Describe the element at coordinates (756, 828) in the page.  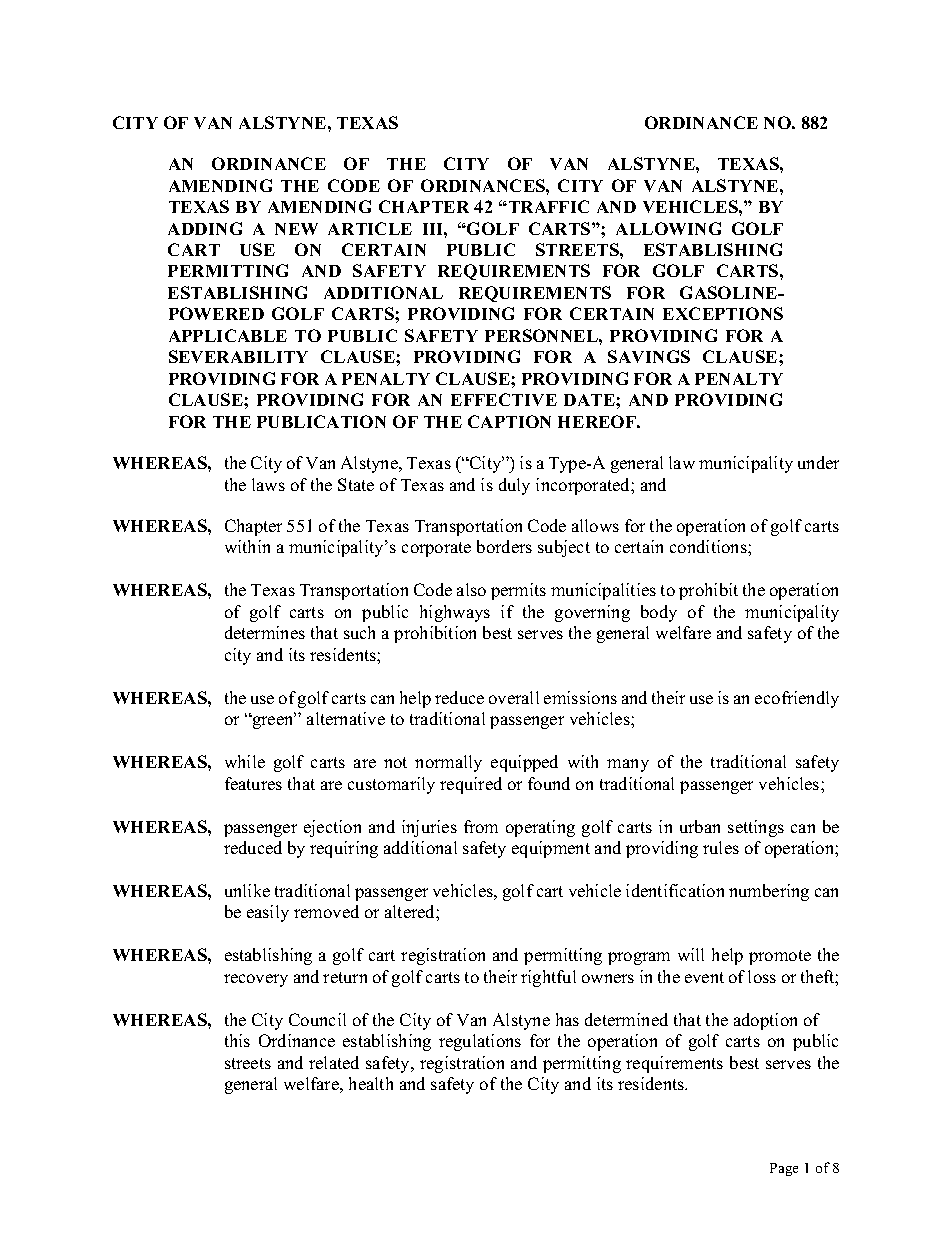
I see `settings` at that location.
